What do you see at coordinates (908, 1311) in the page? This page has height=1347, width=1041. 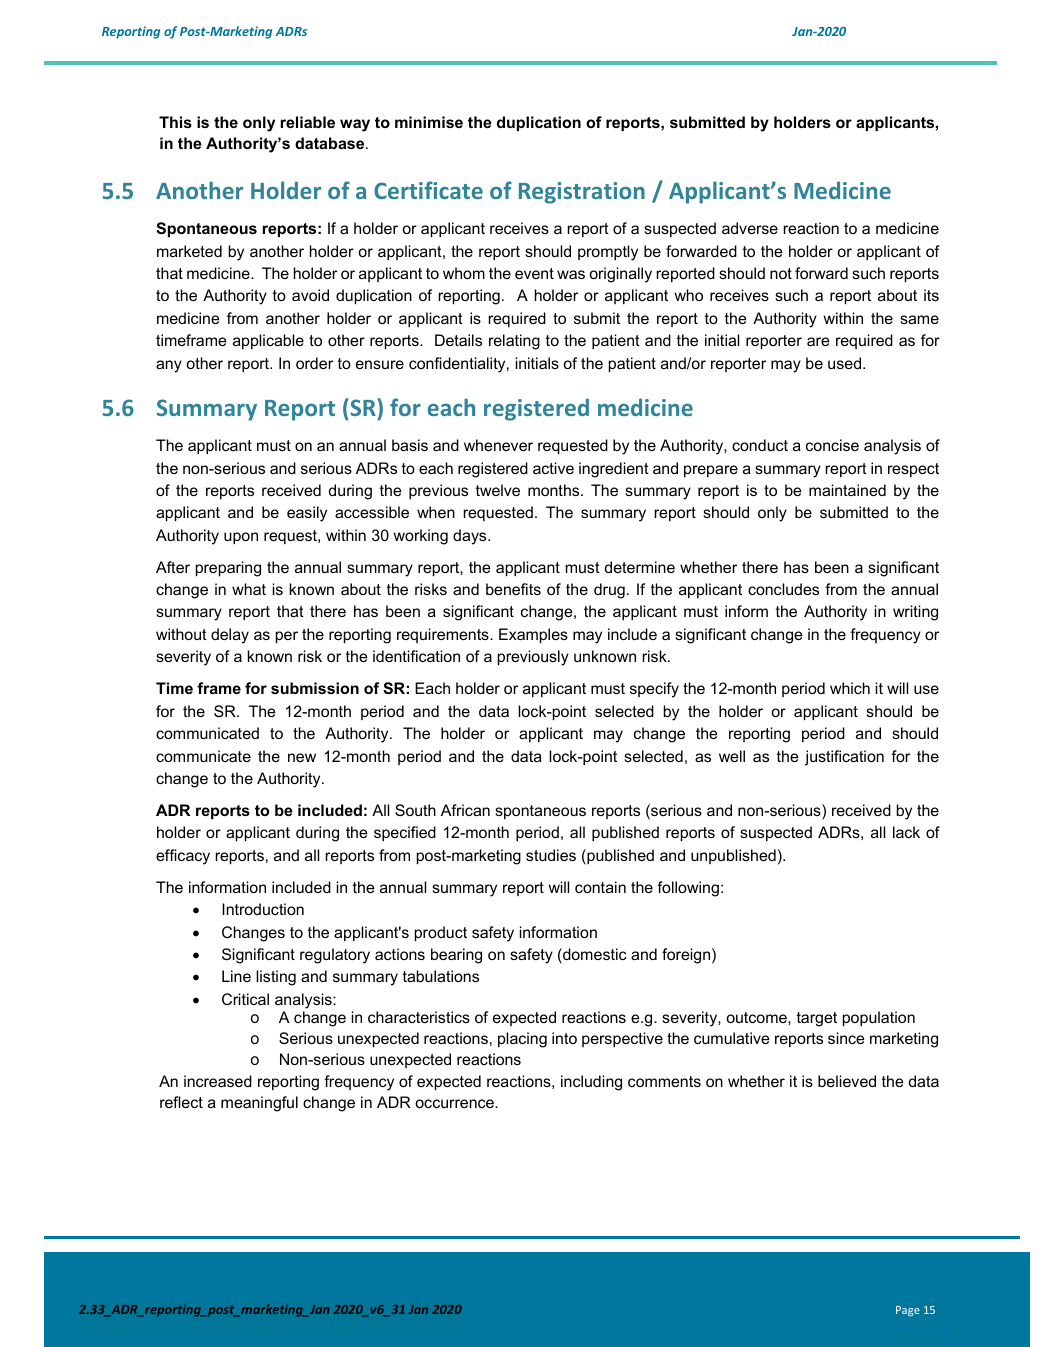 I see `Page` at bounding box center [908, 1311].
